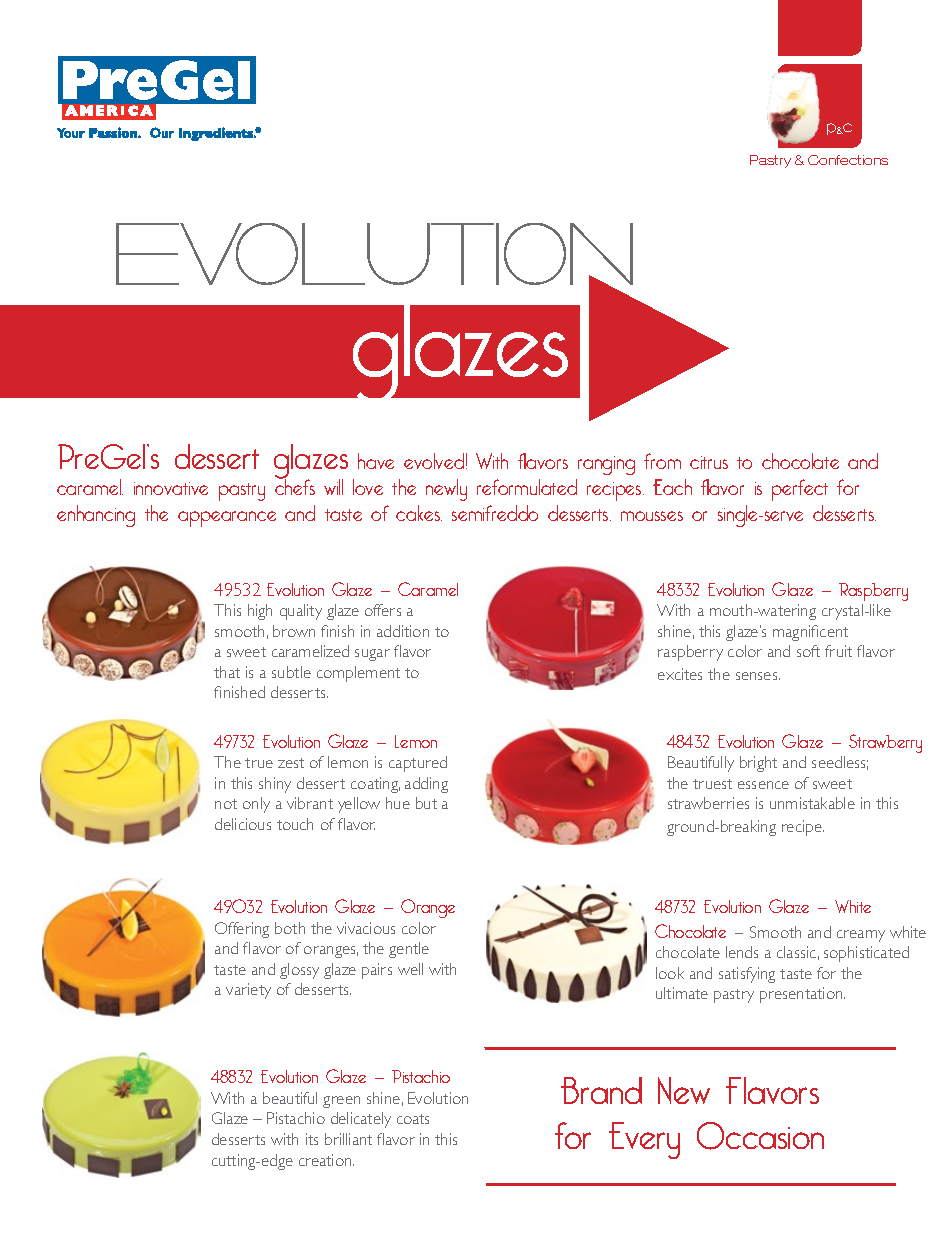 This screenshot has width=952, height=1233. What do you see at coordinates (403, 631) in the screenshot?
I see `addition` at bounding box center [403, 631].
